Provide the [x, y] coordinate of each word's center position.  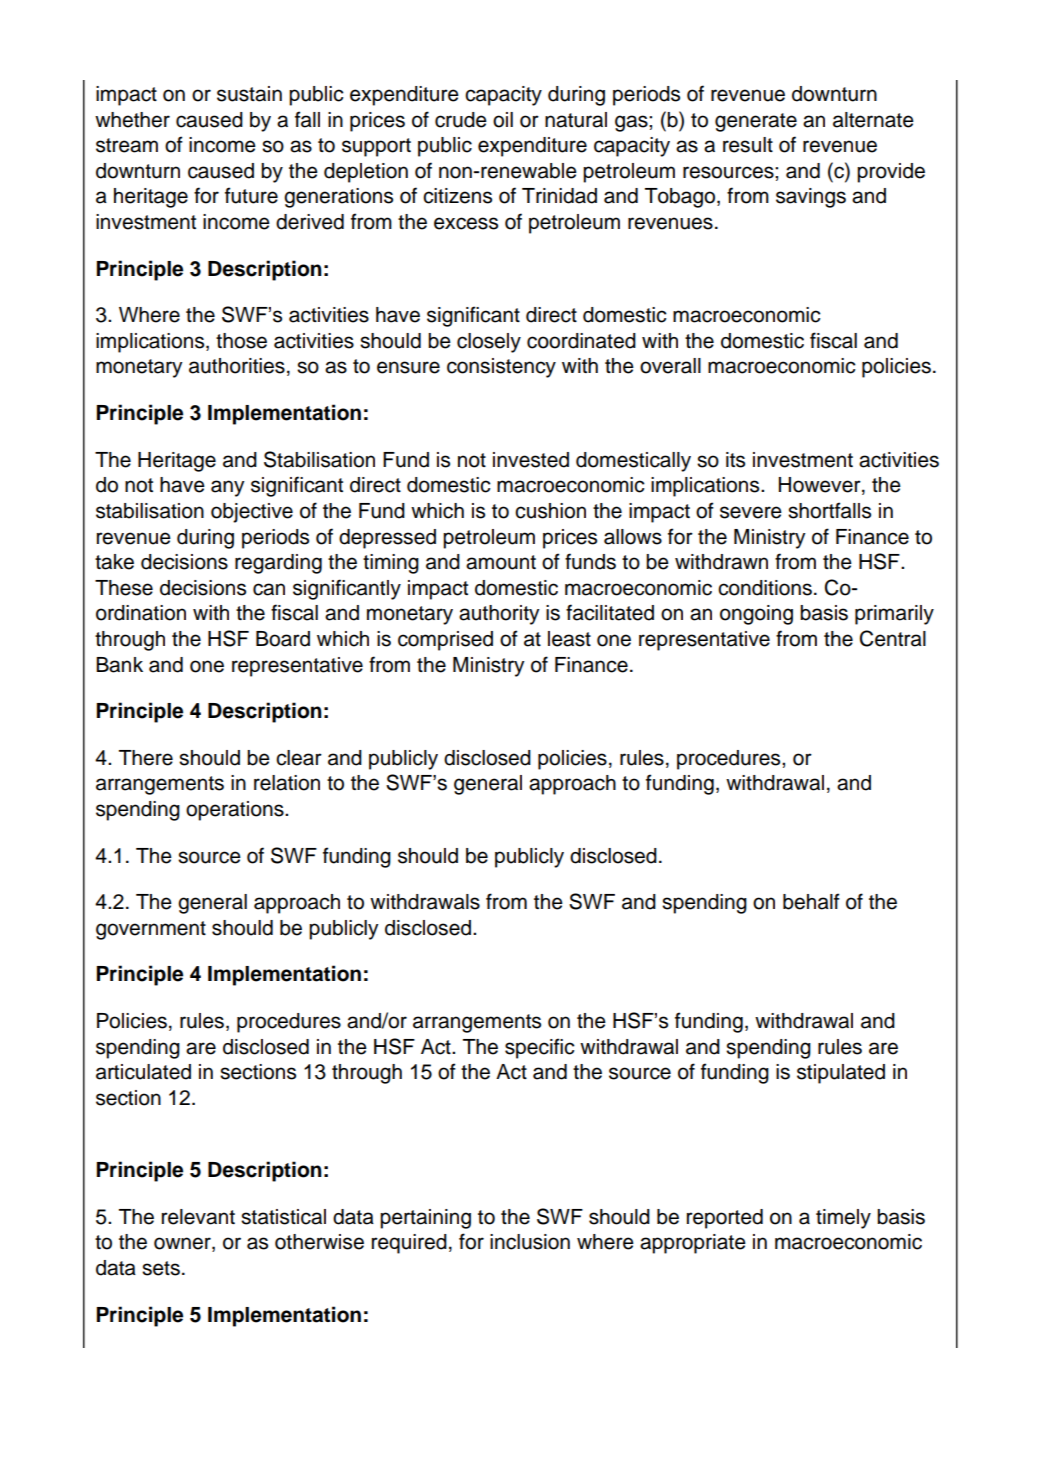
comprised [445, 641]
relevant [198, 1217]
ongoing [756, 615]
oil [503, 120]
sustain [249, 94]
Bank [119, 665]
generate [756, 122]
